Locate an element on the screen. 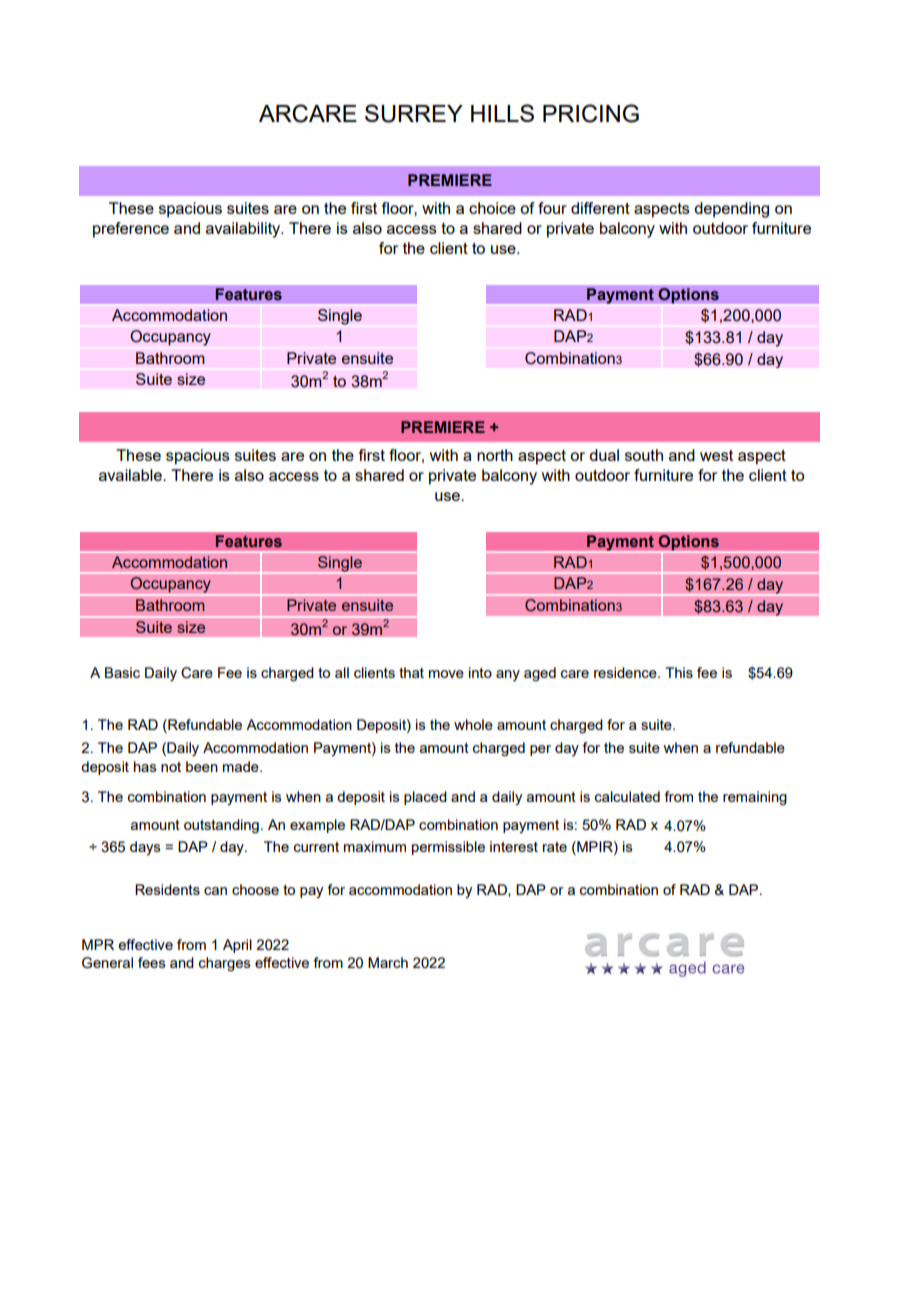  available is located at coordinates (131, 475).
